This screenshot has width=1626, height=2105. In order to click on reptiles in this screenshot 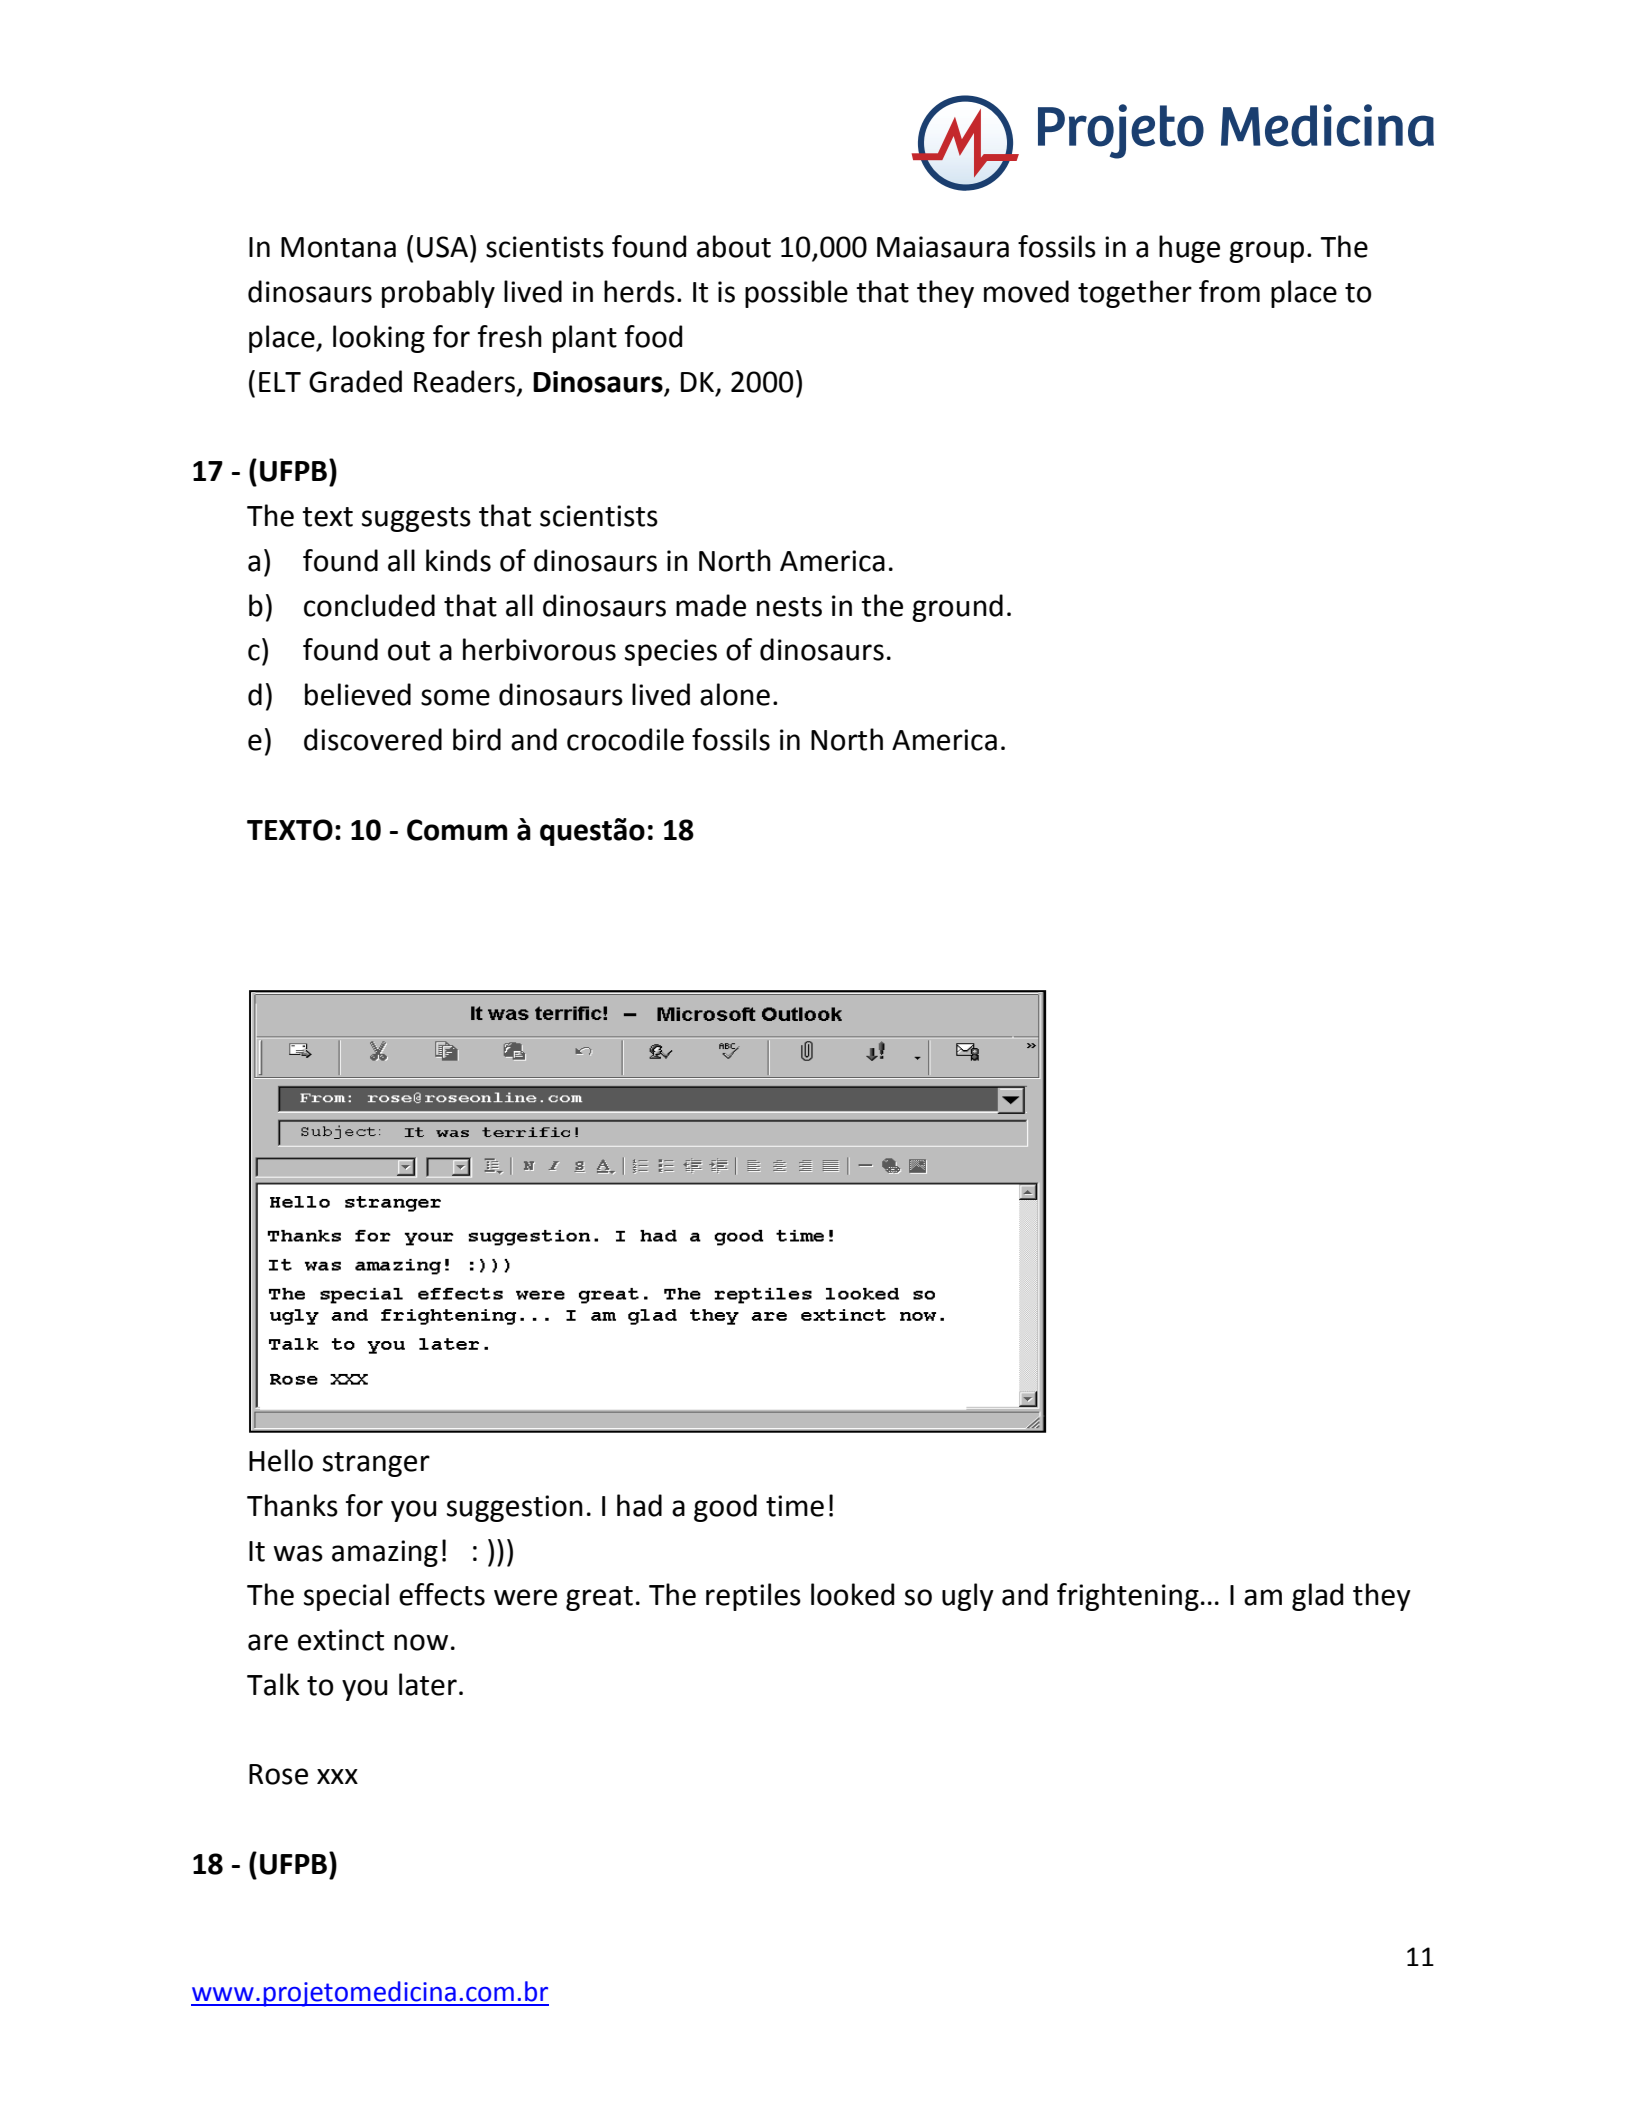, I will do `click(753, 1597)`.
